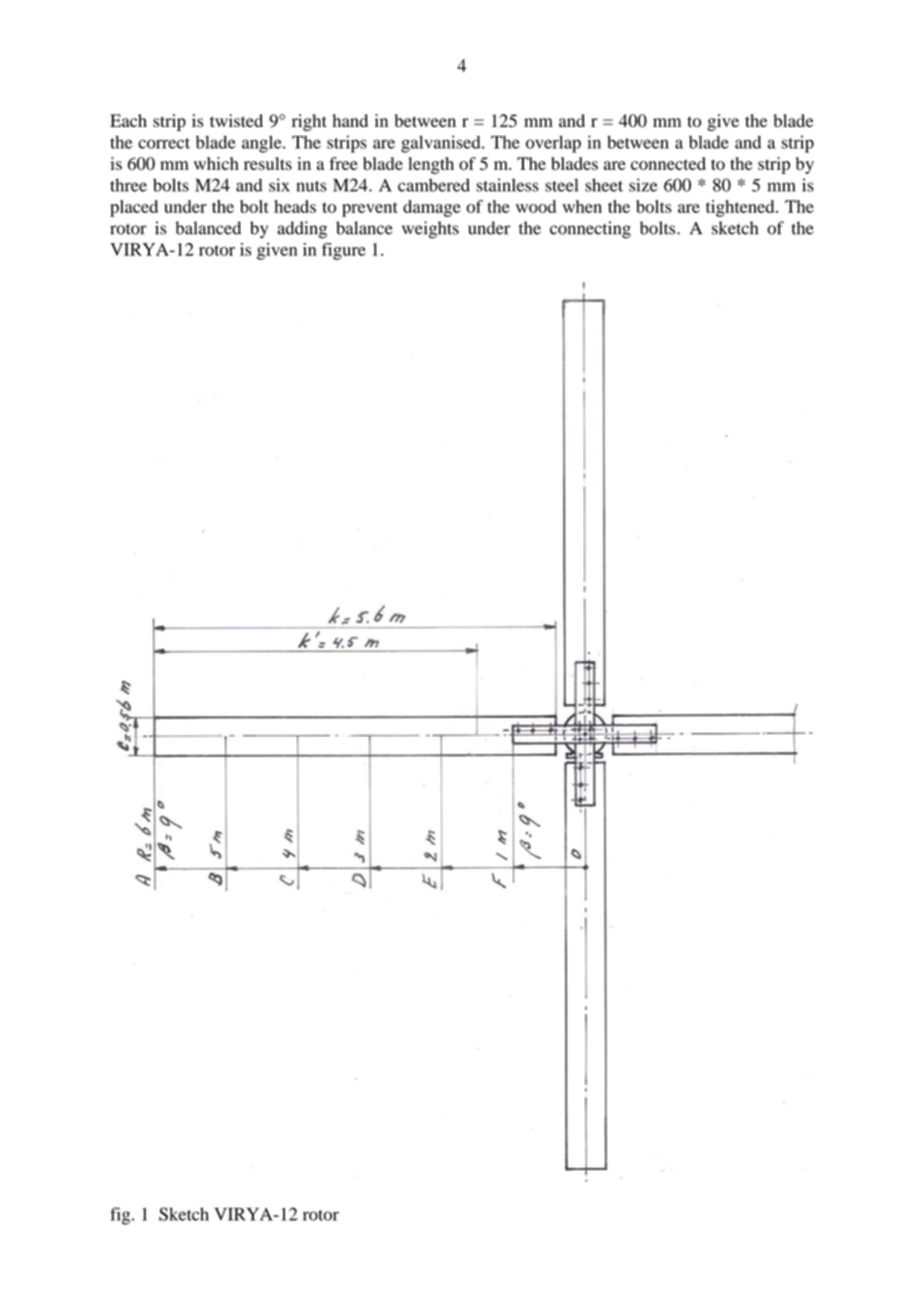 This screenshot has width=924, height=1308. Describe the element at coordinates (134, 208) in the screenshot. I see `placed` at that location.
